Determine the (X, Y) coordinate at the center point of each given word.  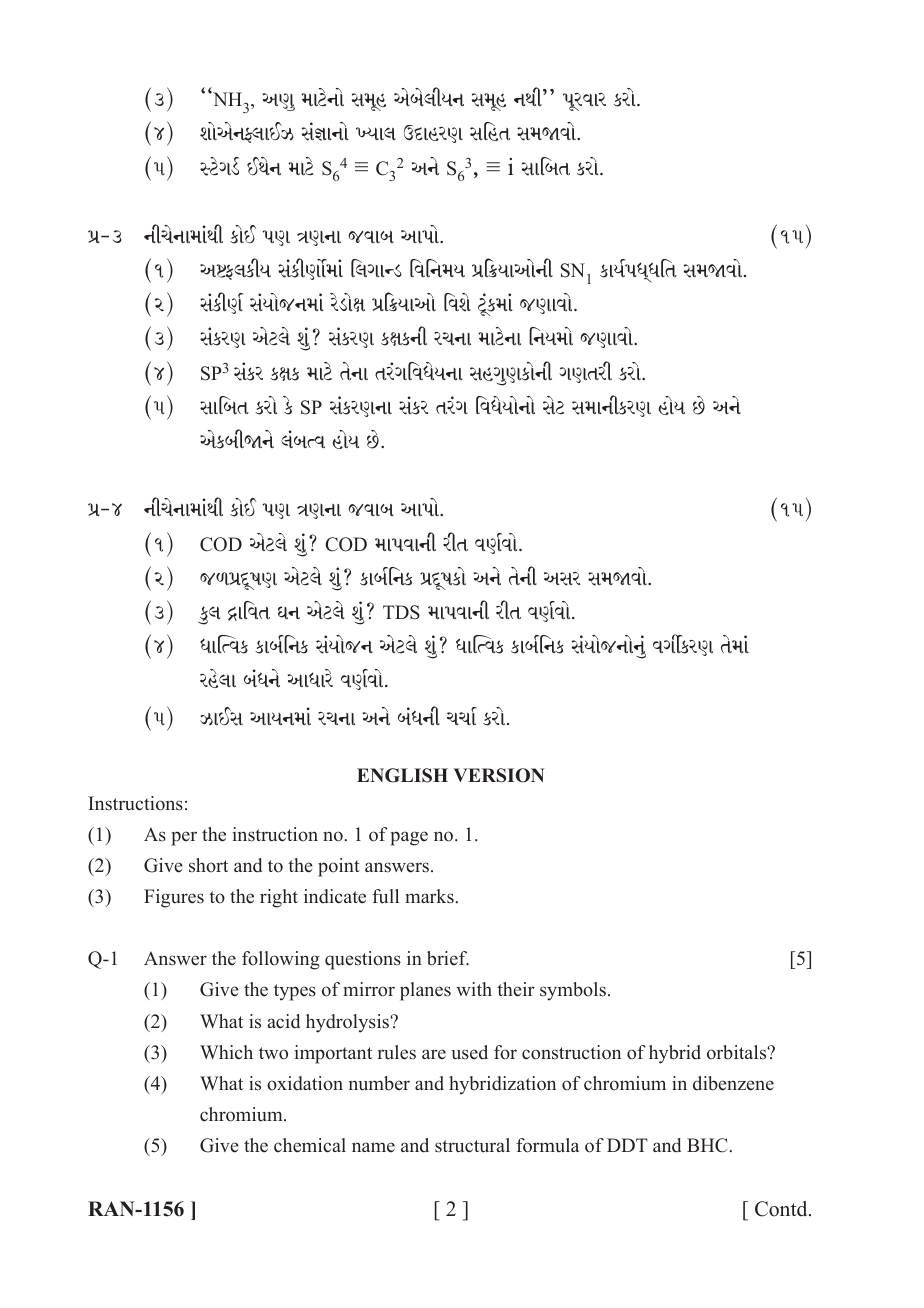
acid (283, 1021)
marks (429, 896)
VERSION (499, 775)
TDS (401, 612)
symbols (573, 991)
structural (472, 1145)
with (474, 989)
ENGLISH (402, 775)
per (184, 838)
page (409, 838)
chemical (310, 1145)
